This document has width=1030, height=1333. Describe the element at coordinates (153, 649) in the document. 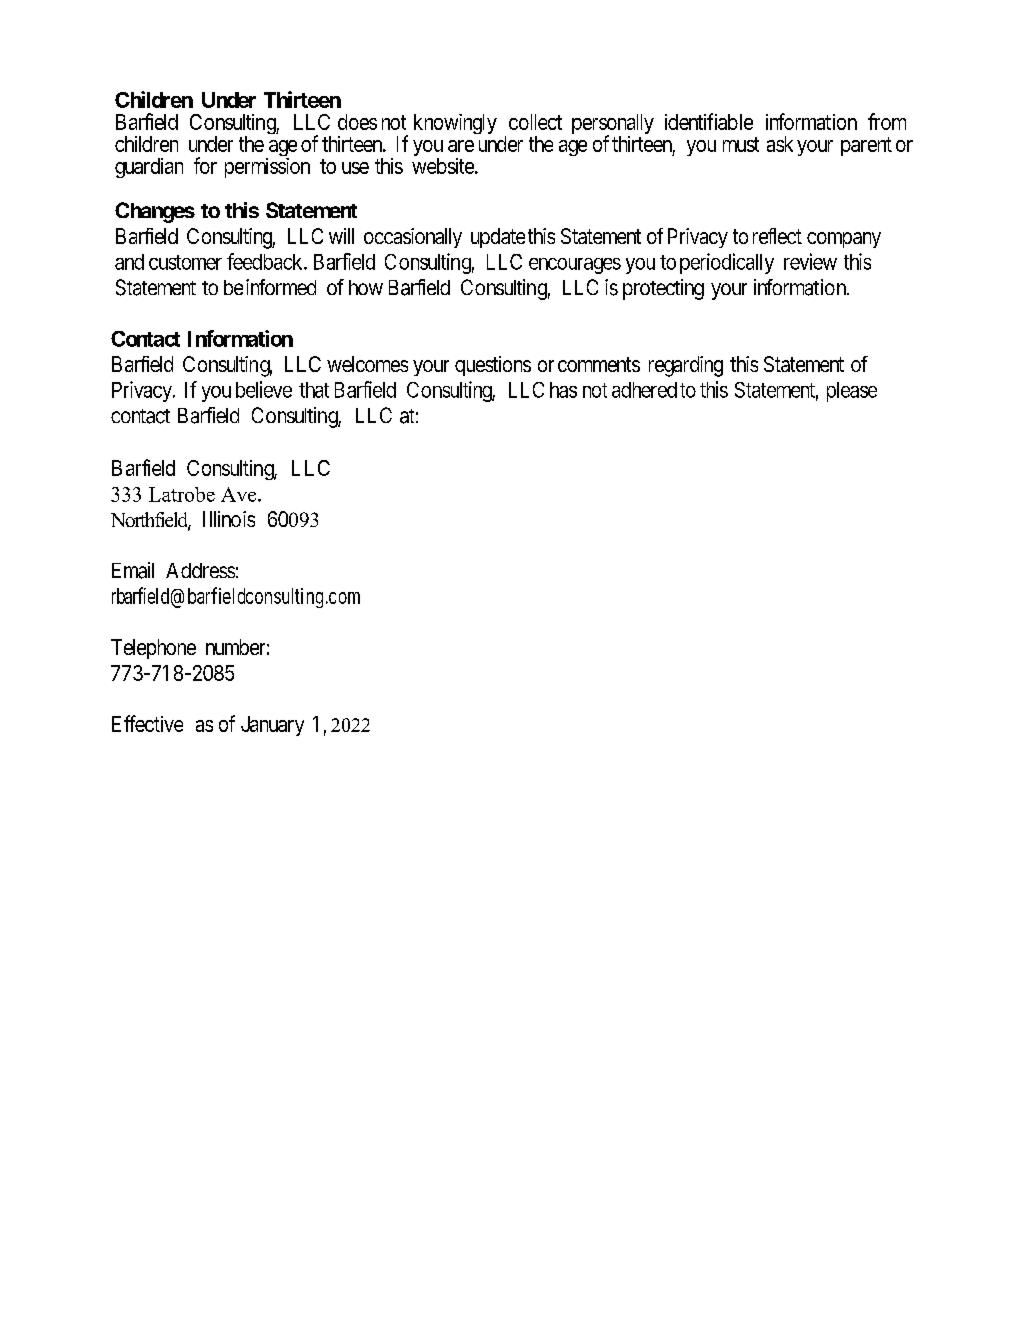

I see `Telephone` at that location.
